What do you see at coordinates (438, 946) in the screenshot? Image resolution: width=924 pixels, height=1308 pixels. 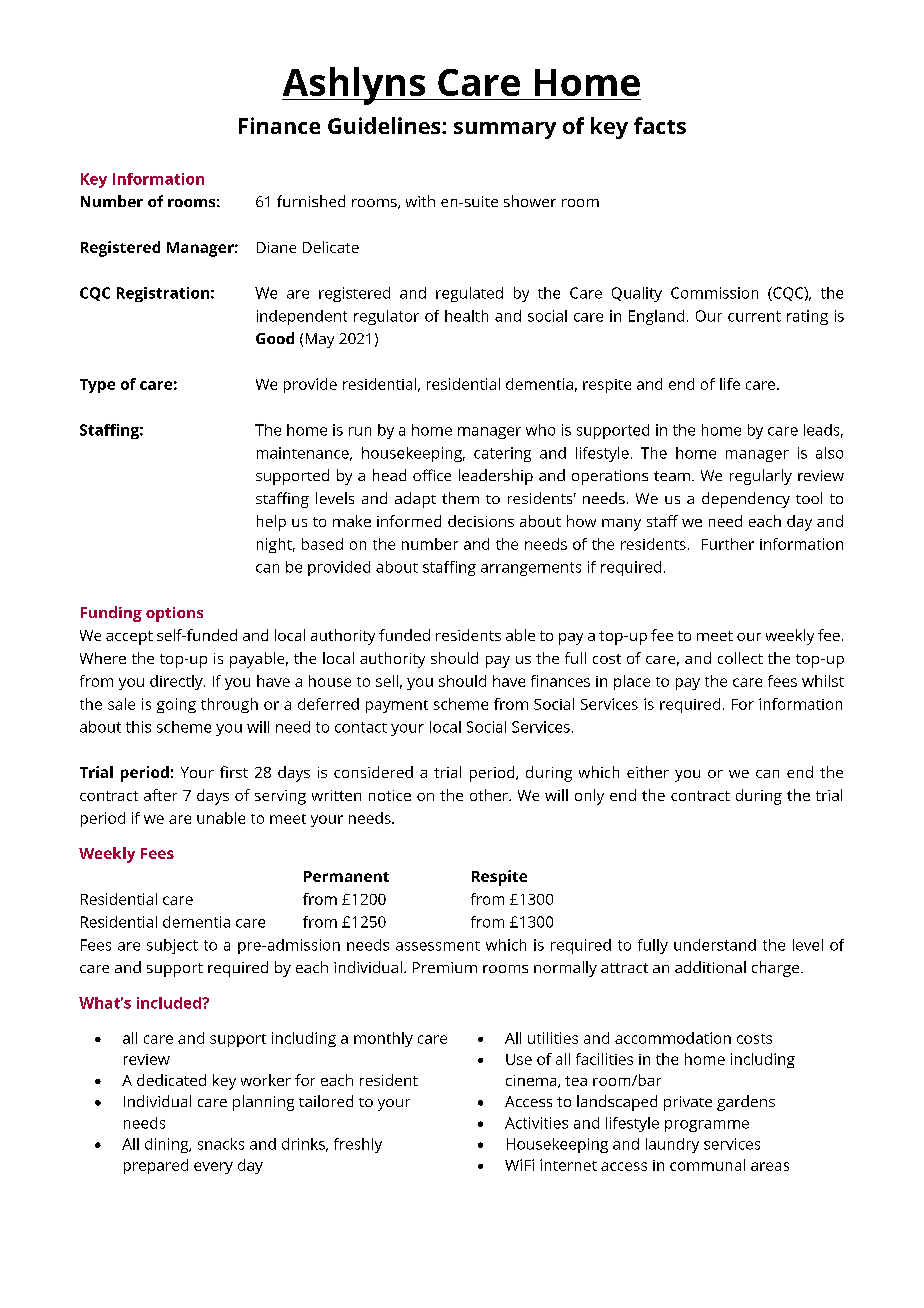 I see `assessment` at bounding box center [438, 946].
